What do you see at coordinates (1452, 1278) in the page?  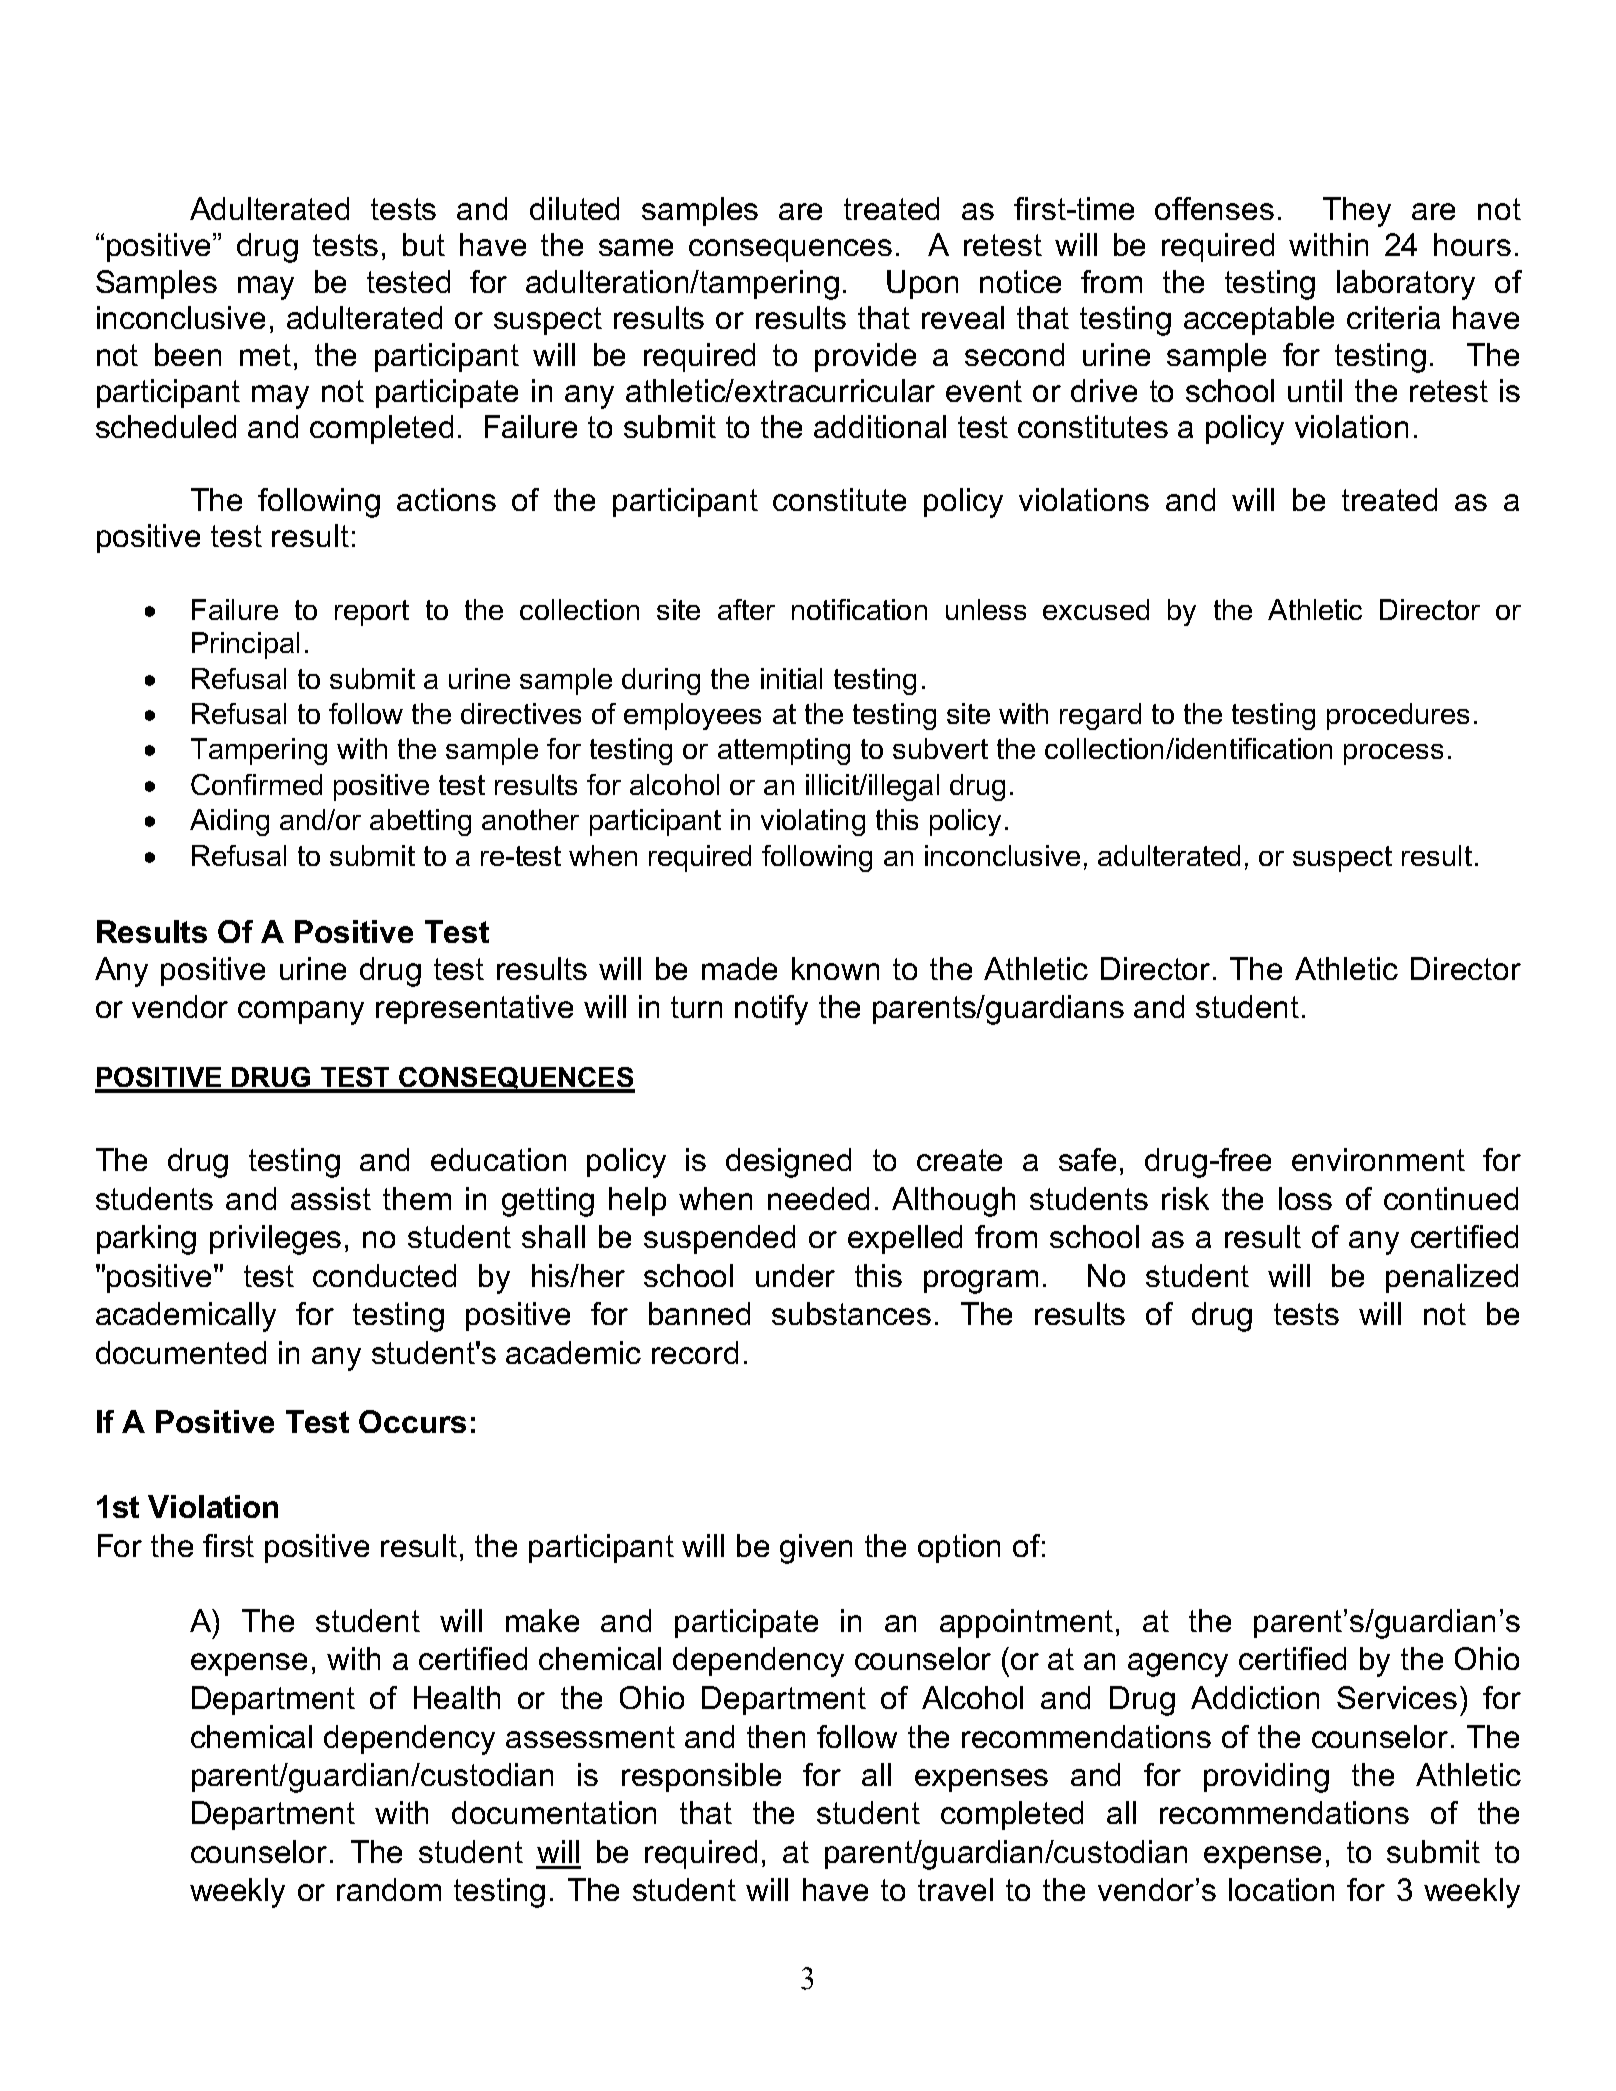 I see `penalized` at bounding box center [1452, 1278].
